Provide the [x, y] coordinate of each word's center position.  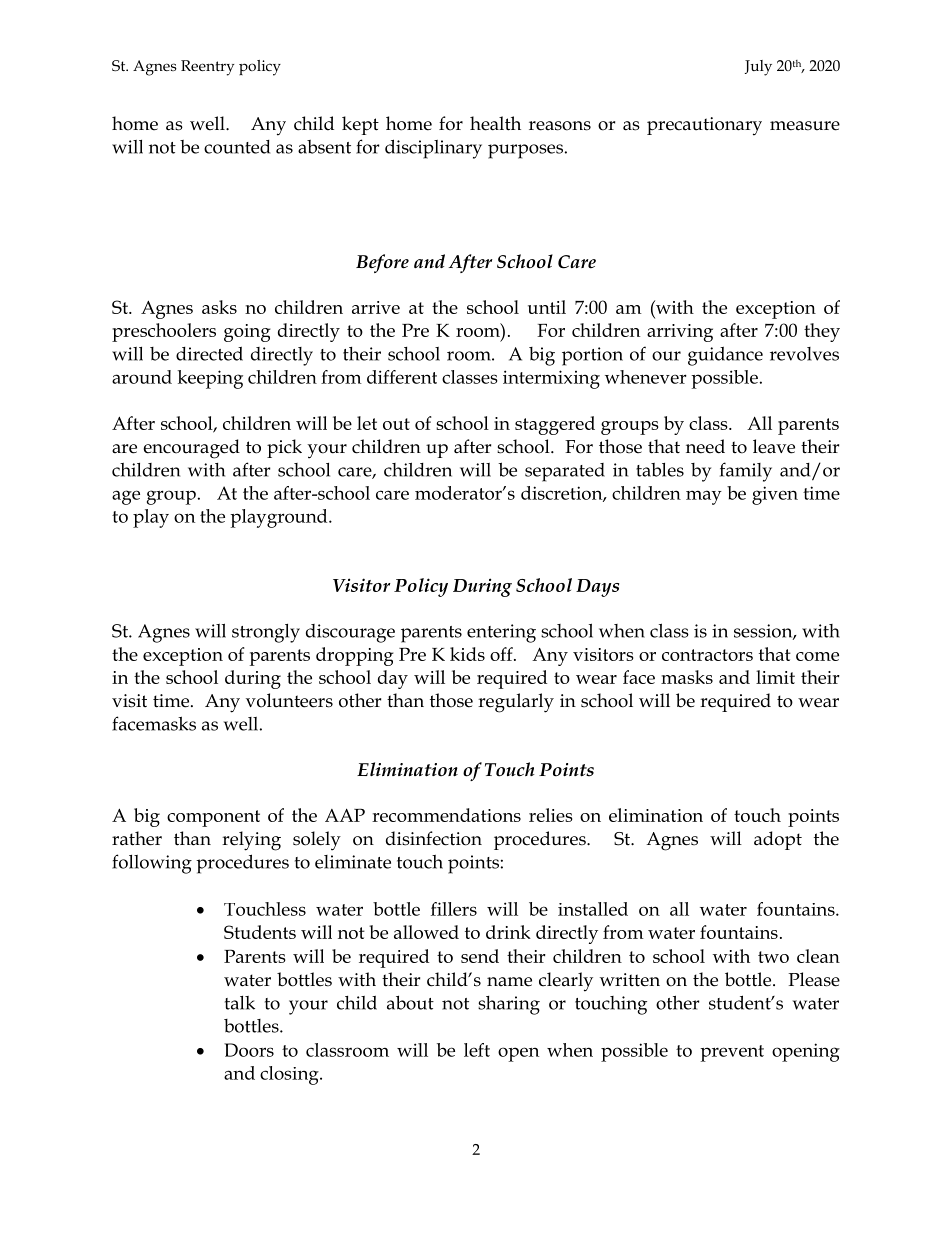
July [758, 68]
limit [775, 677]
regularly [516, 703]
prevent [732, 1053]
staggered [555, 425]
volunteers [289, 700]
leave [774, 446]
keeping [210, 379]
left [477, 1050]
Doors [249, 1050]
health [495, 123]
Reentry [207, 68]
